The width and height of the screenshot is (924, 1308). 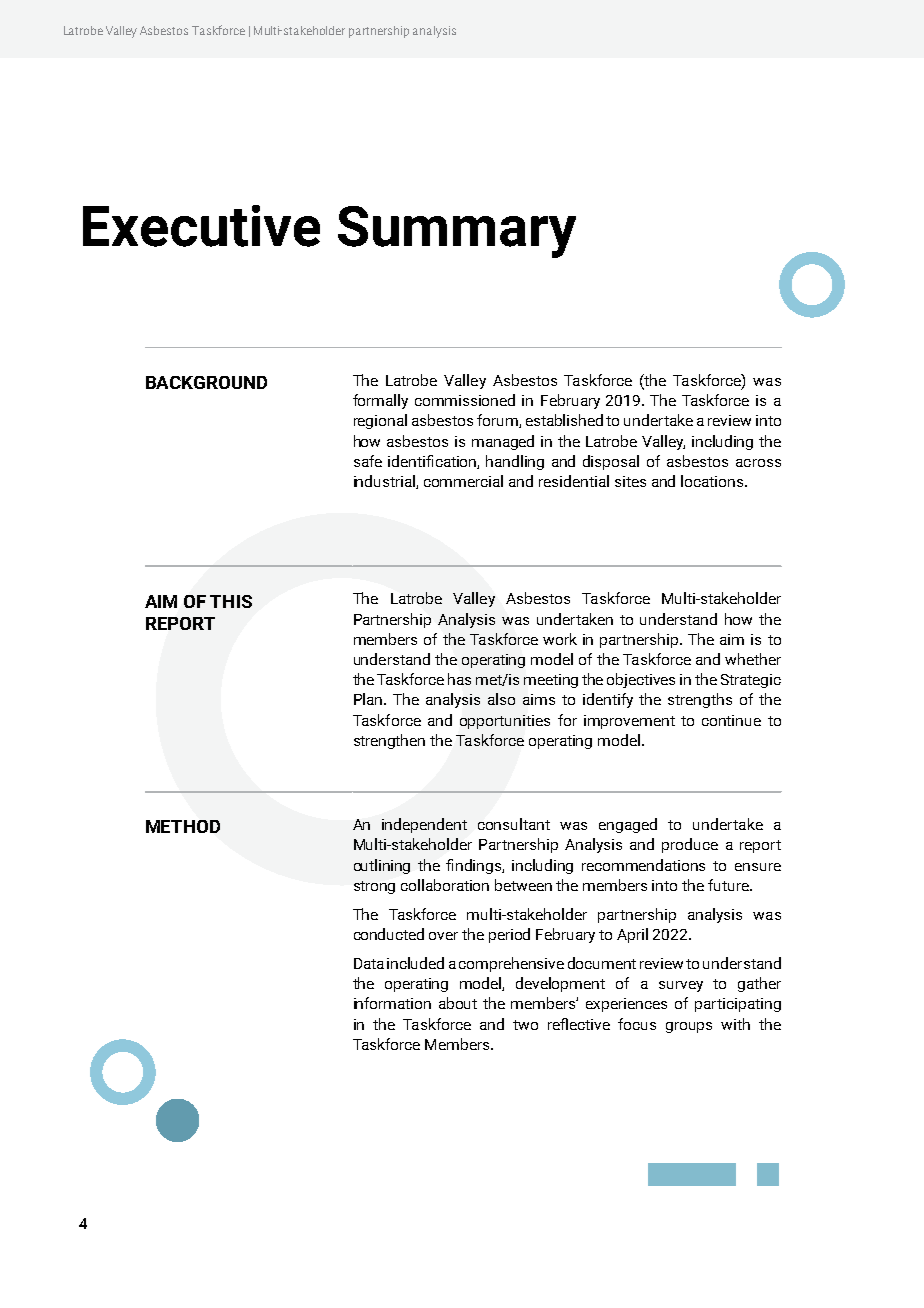 What do you see at coordinates (681, 986) in the screenshot?
I see `survey` at bounding box center [681, 986].
